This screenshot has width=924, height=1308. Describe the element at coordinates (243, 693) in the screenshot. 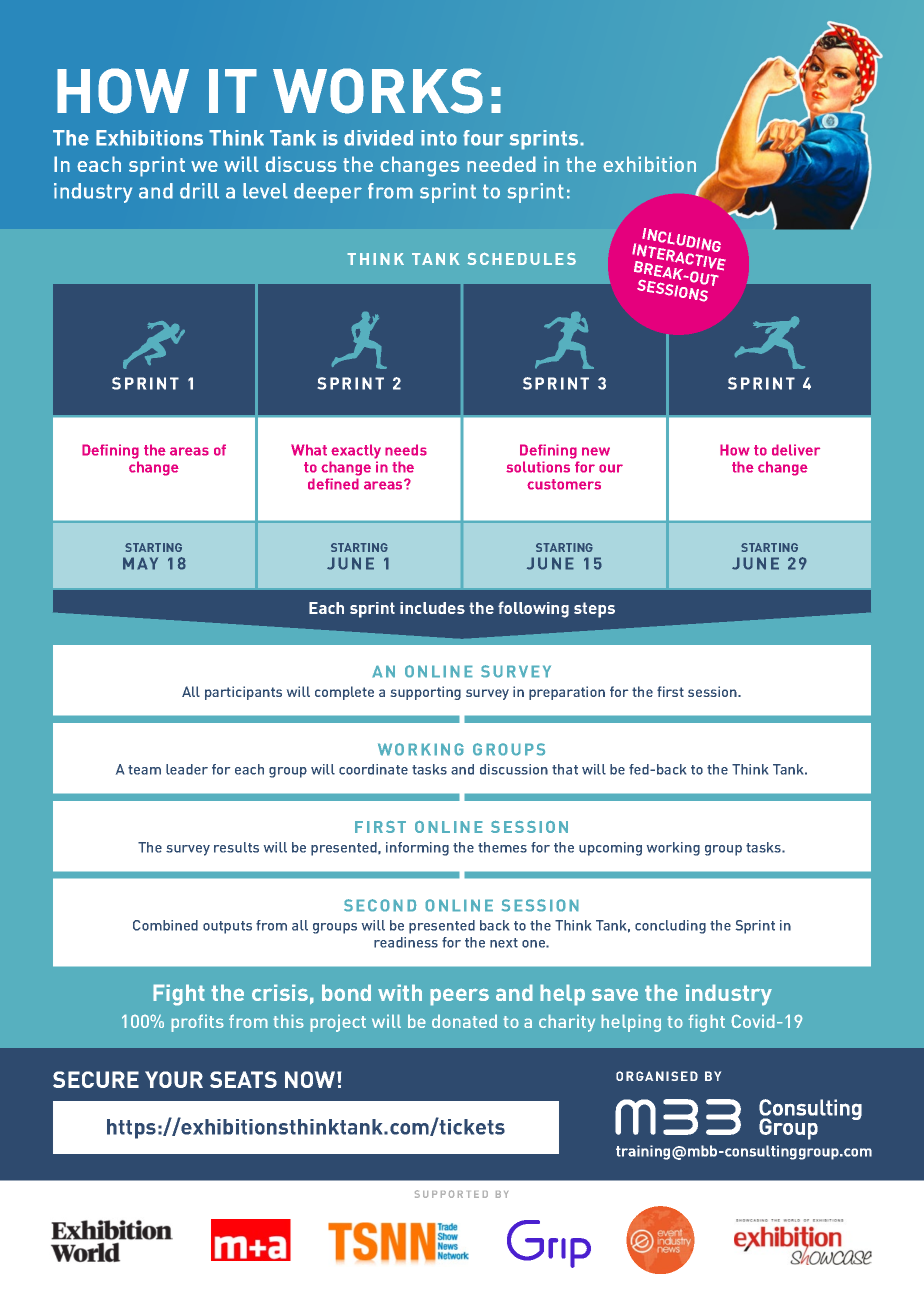

I see `participants` at that location.
